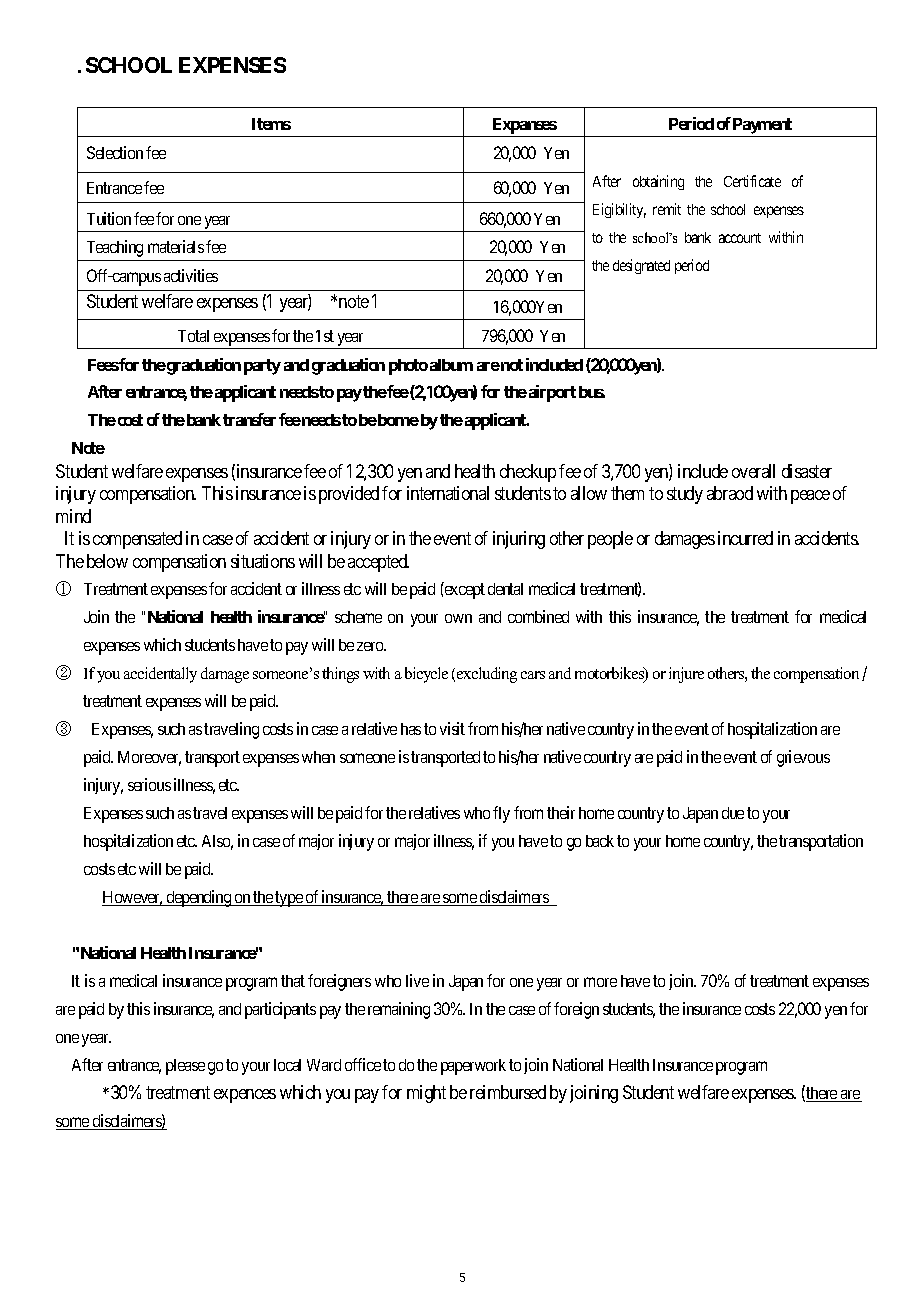 This screenshot has height=1308, width=924. Describe the element at coordinates (686, 675) in the screenshot. I see `injure` at that location.
